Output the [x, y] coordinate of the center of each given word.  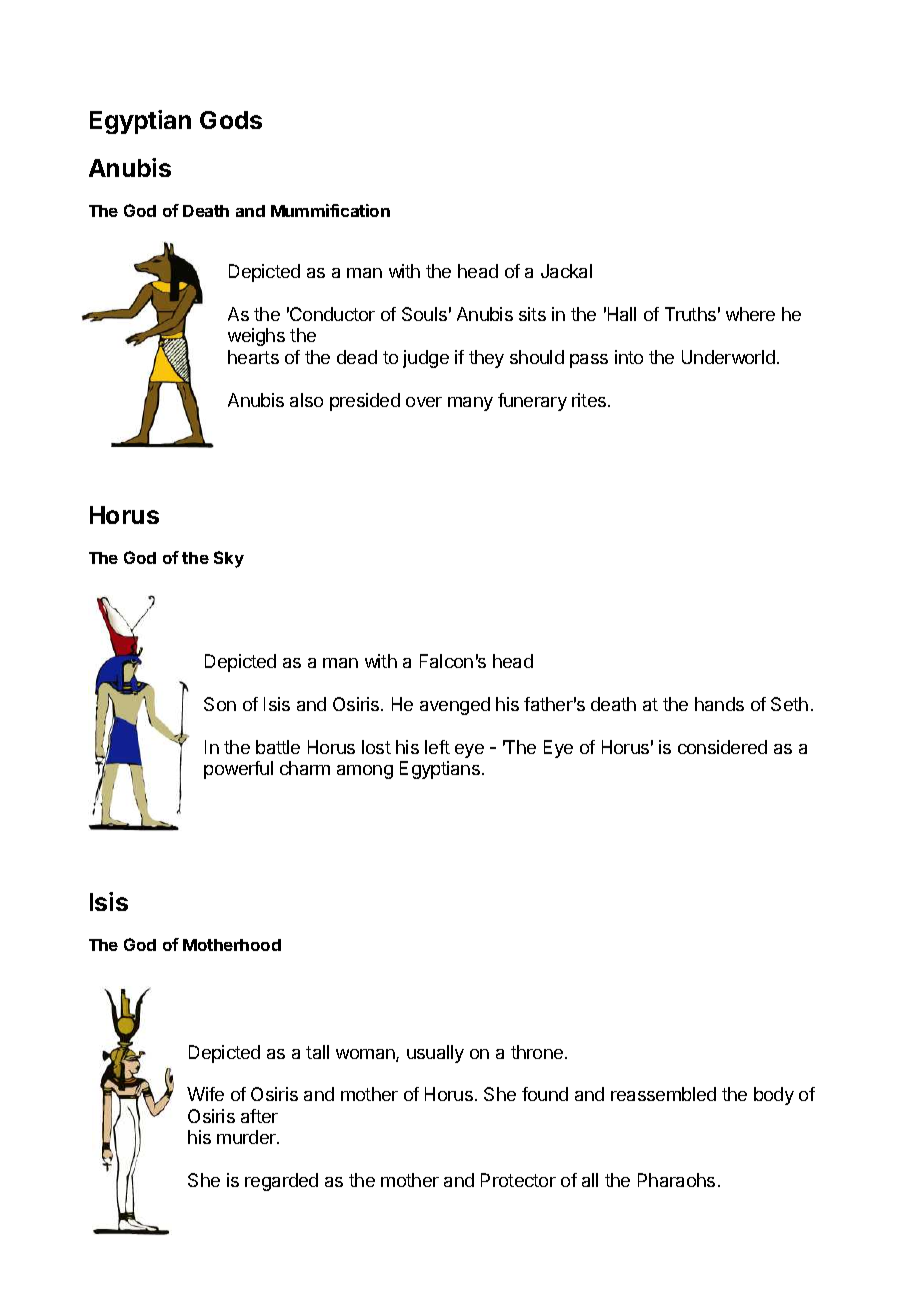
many [470, 404]
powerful [238, 770]
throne [538, 1052]
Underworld [728, 357]
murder [247, 1137]
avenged [455, 706]
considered [722, 747]
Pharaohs [676, 1180]
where [750, 314]
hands [719, 704]
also [306, 400]
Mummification [330, 210]
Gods [231, 120]
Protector [518, 1180]
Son [220, 704]
